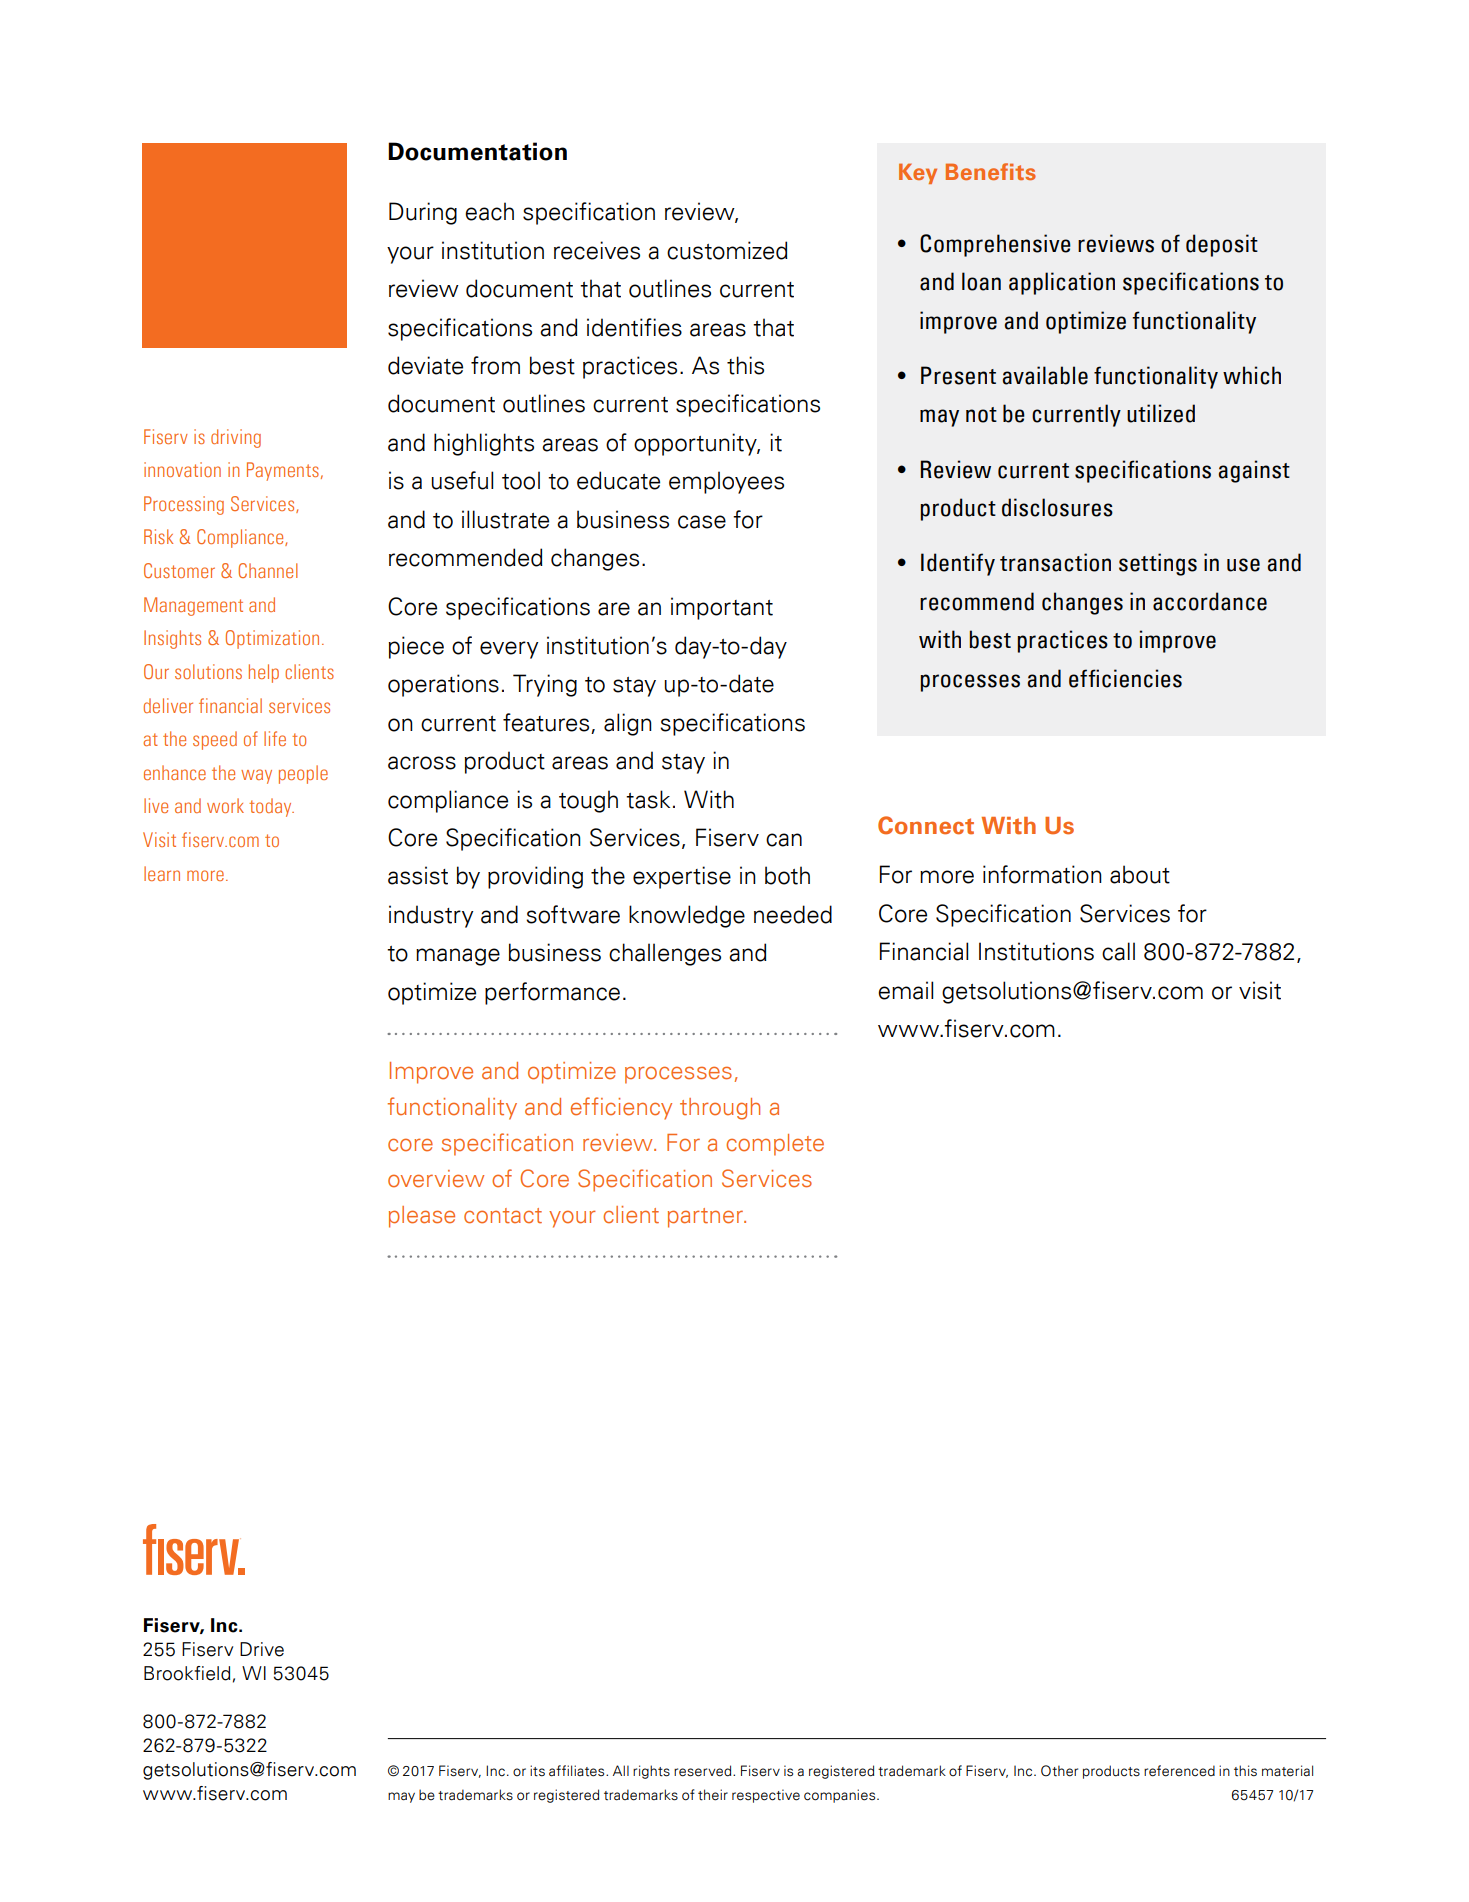 The image size is (1469, 1902). What do you see at coordinates (262, 1649) in the image?
I see `Drive` at bounding box center [262, 1649].
